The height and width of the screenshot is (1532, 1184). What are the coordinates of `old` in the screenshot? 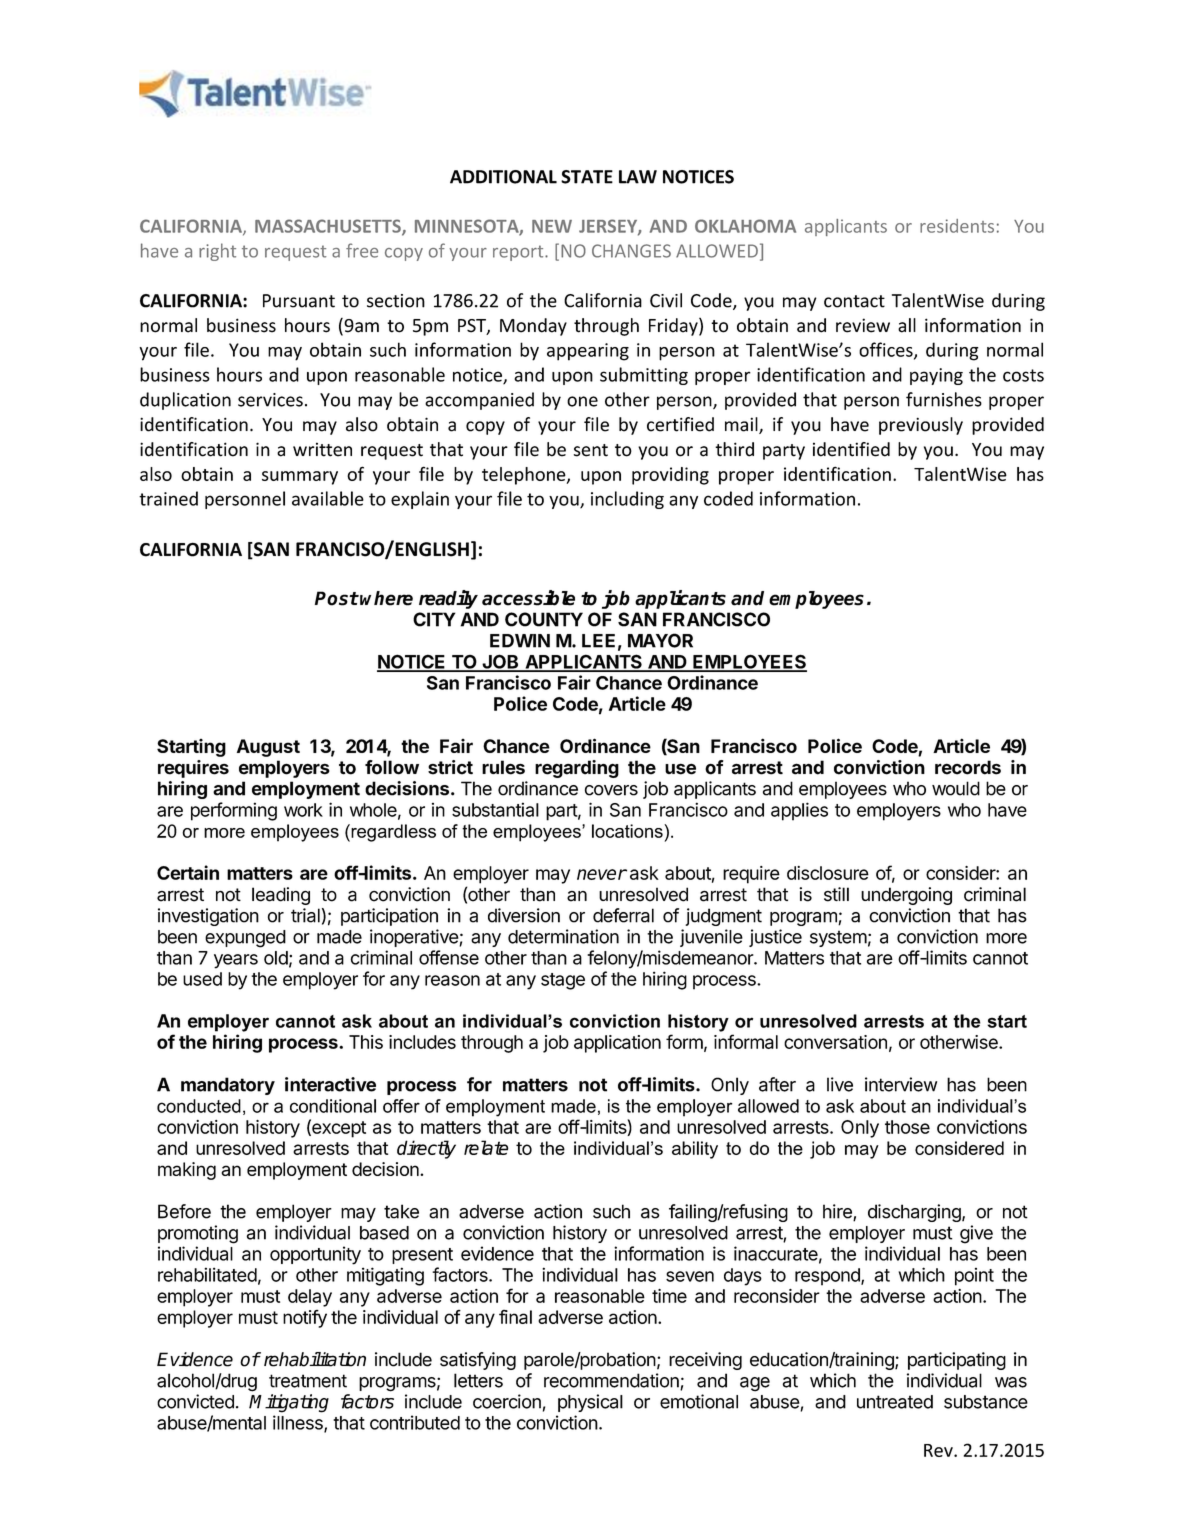 It's located at (276, 958).
